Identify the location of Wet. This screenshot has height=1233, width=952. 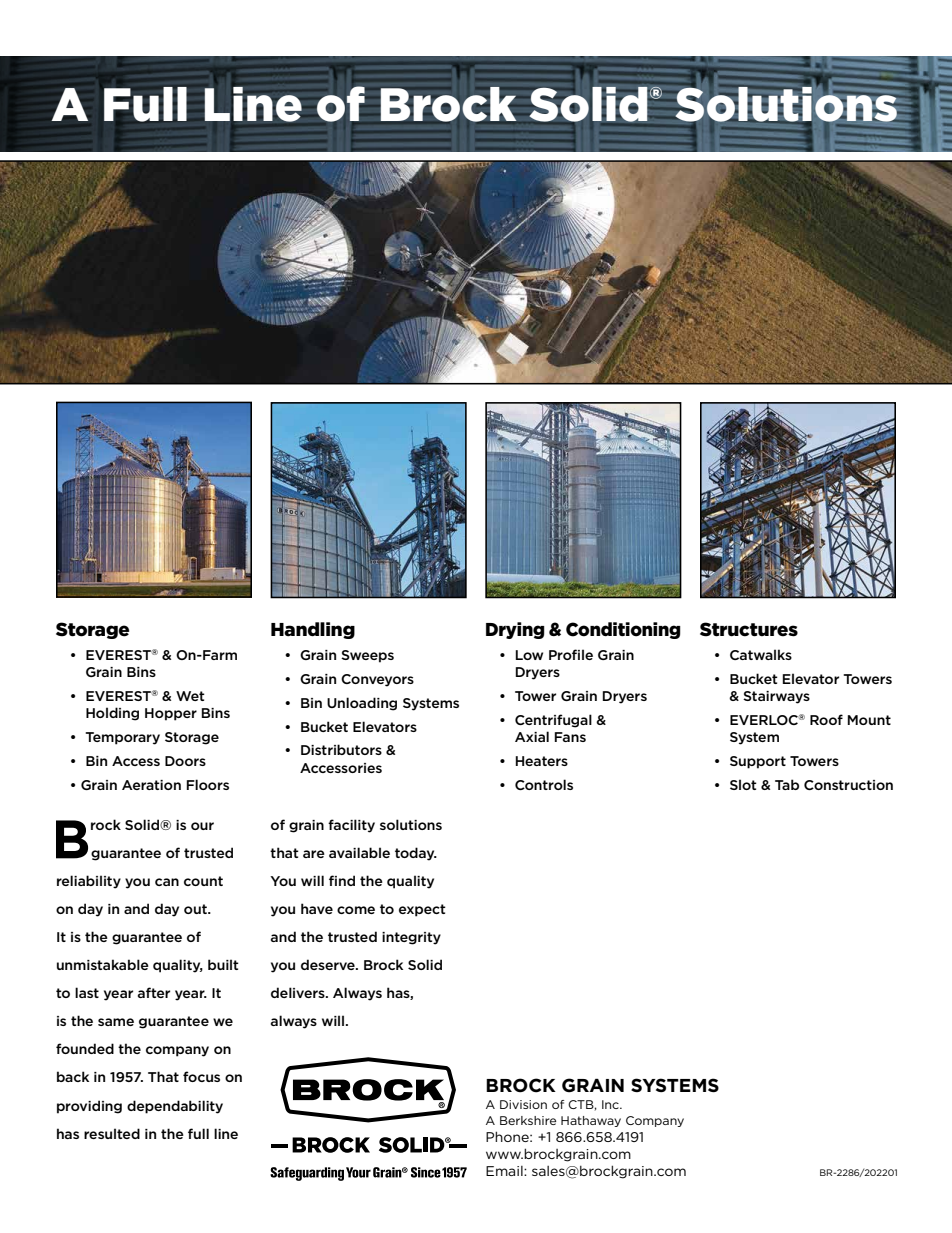
(190, 696).
